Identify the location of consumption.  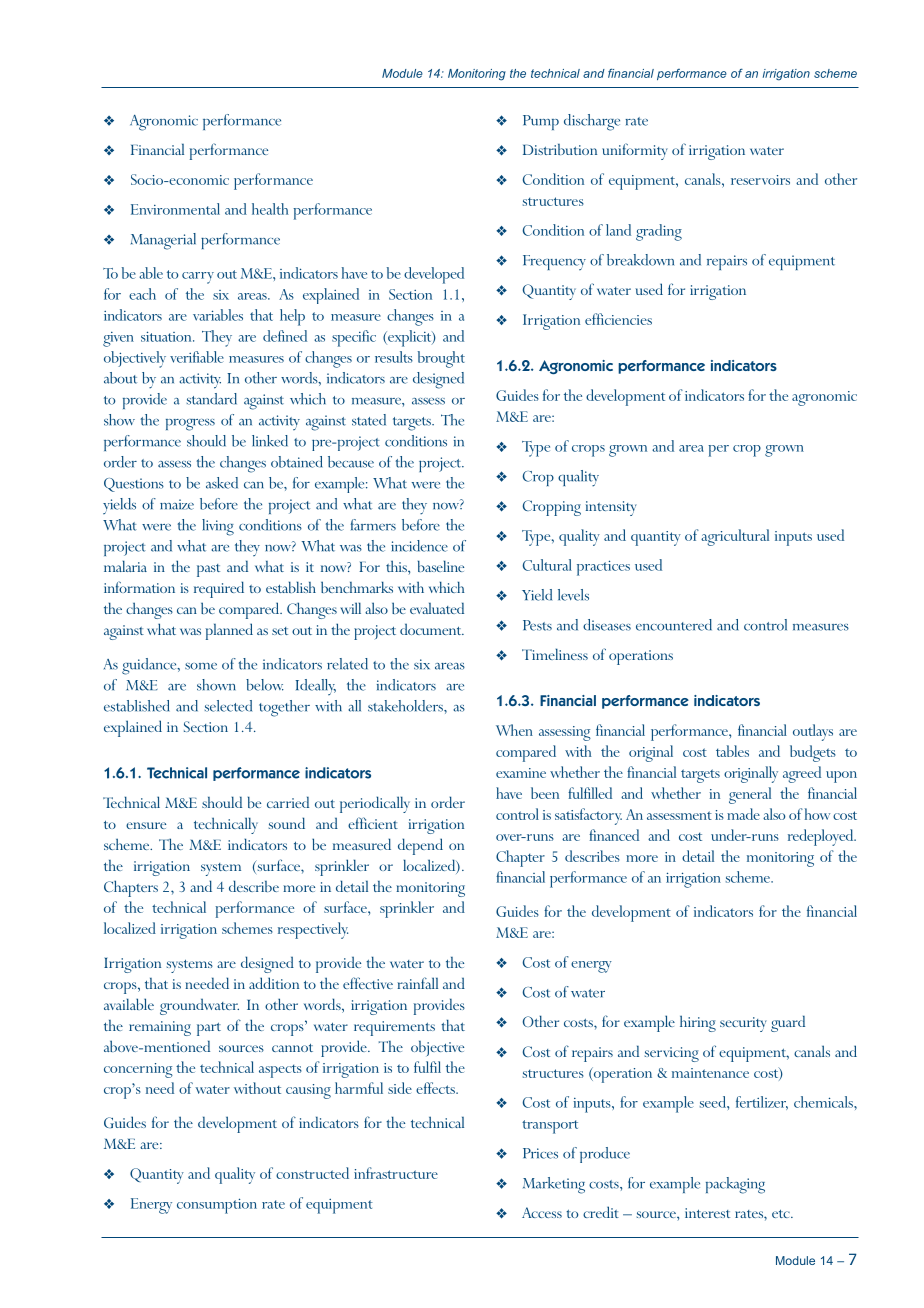
(217, 1206).
